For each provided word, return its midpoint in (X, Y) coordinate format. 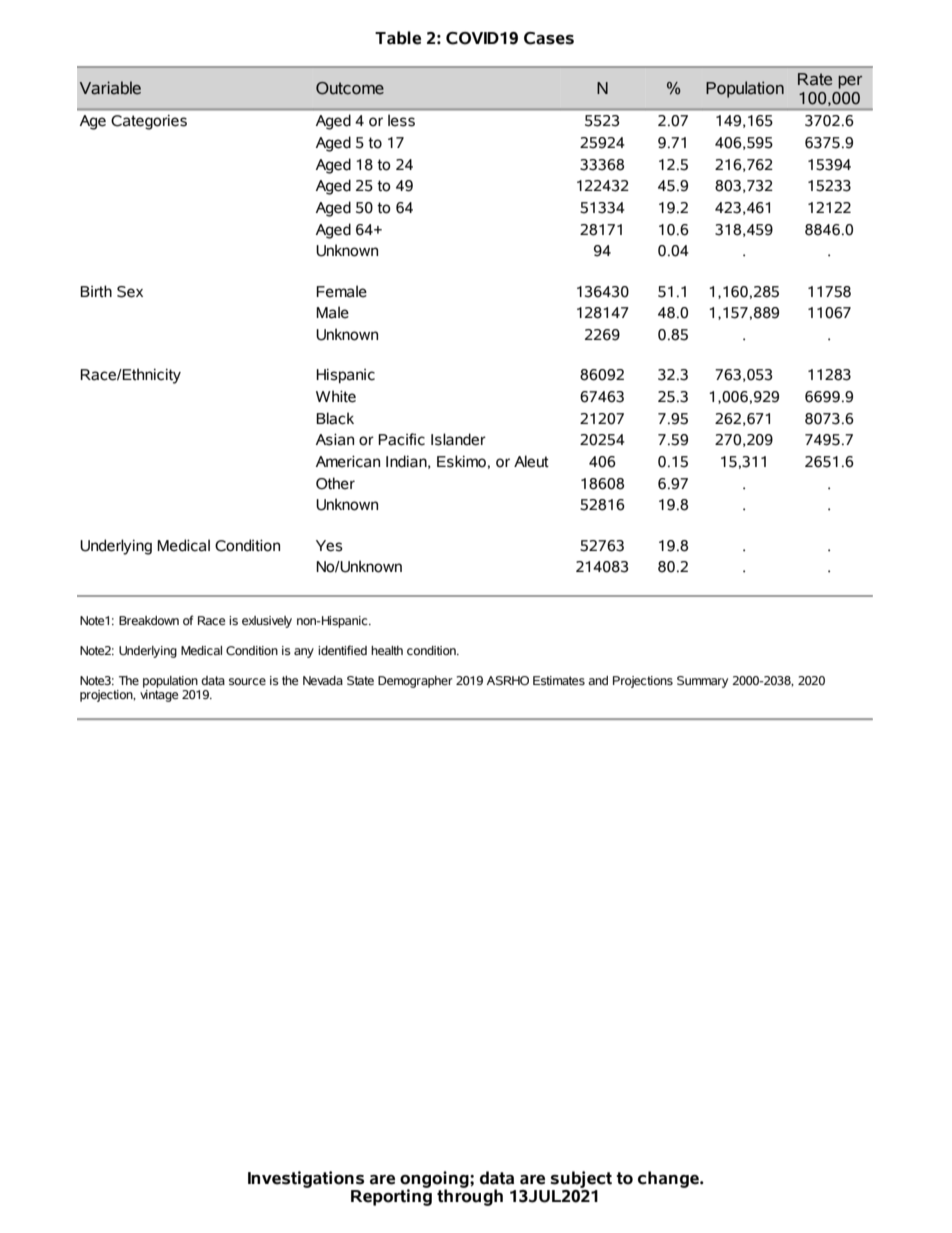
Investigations (306, 1179)
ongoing (435, 1180)
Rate (815, 79)
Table (398, 38)
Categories (149, 122)
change (669, 1179)
